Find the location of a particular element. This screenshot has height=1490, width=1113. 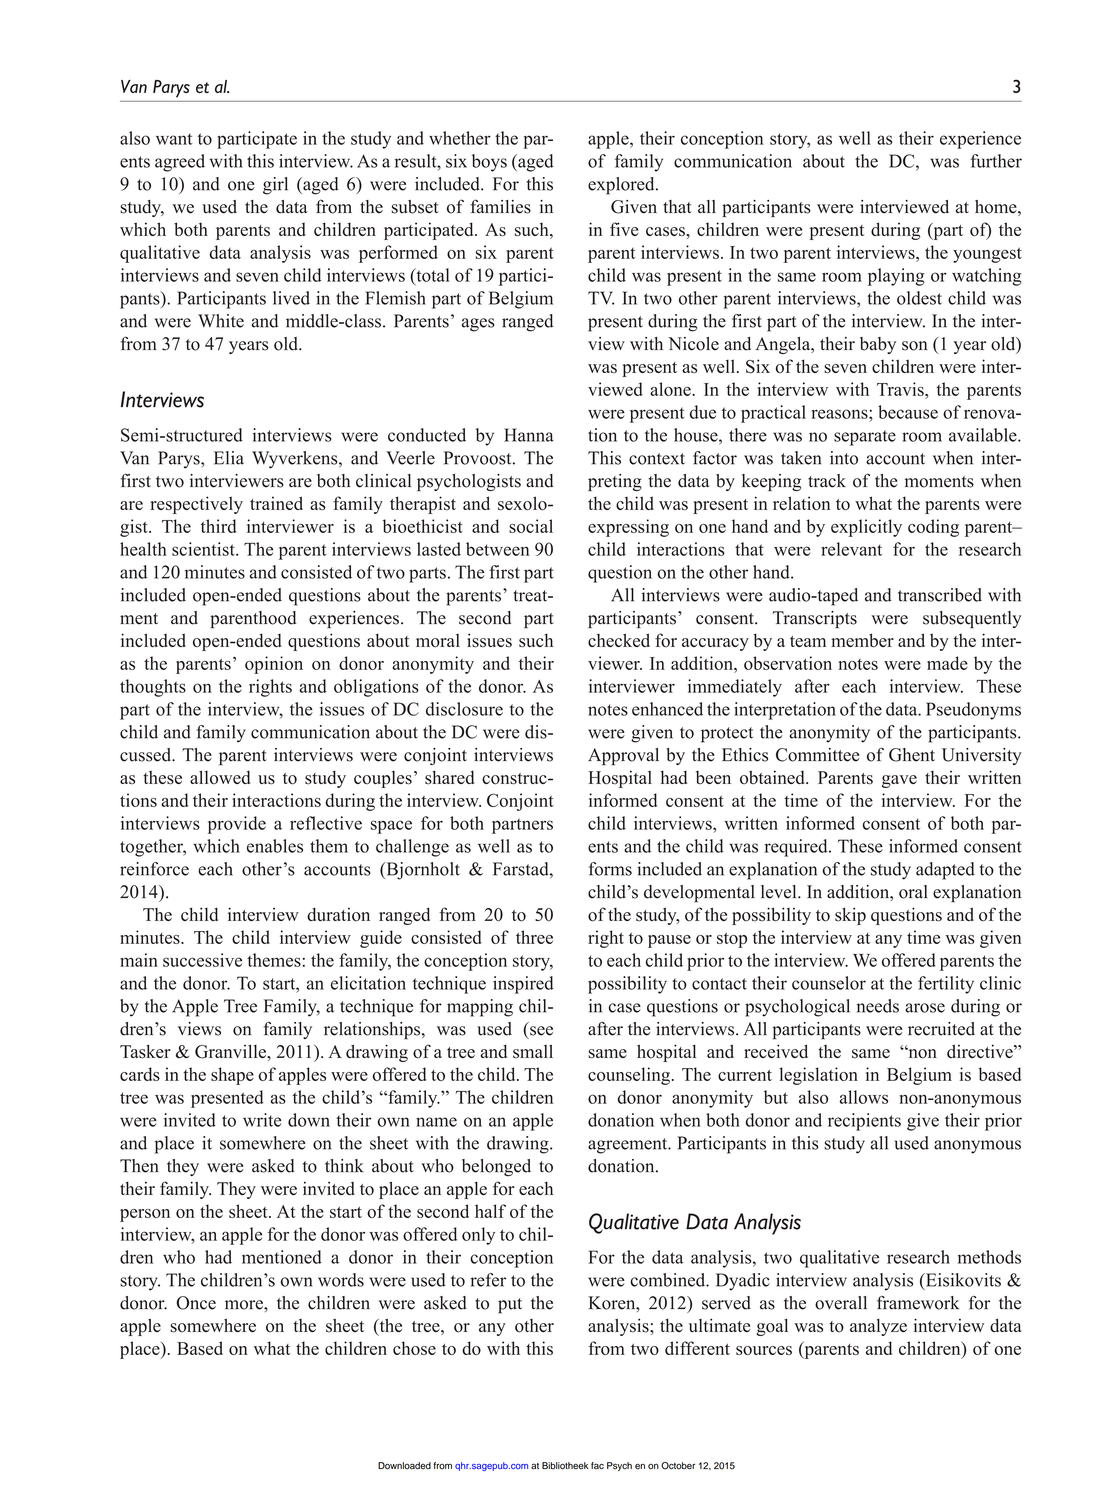

October is located at coordinates (678, 1466).
